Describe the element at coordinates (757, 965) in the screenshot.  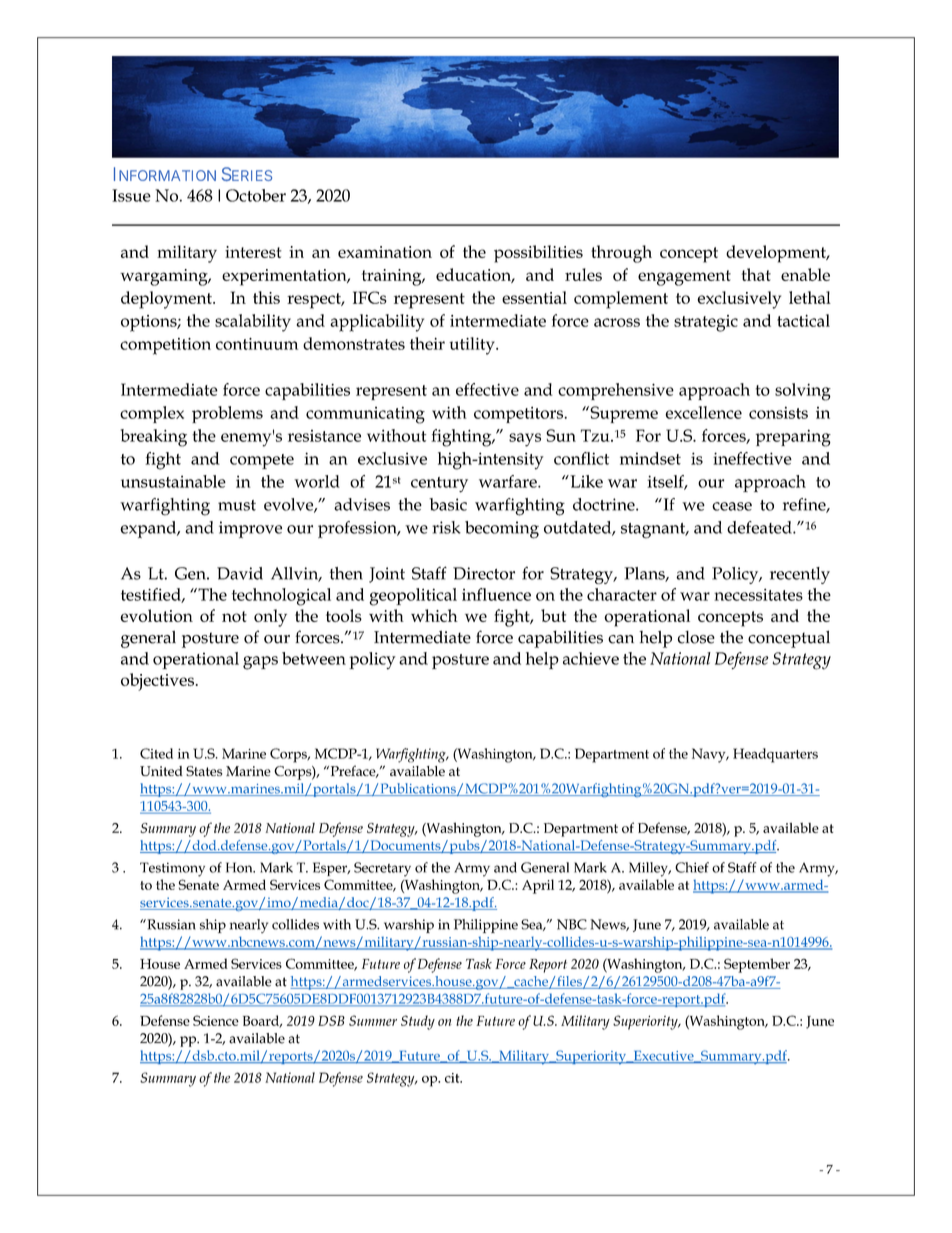
I see `September` at that location.
